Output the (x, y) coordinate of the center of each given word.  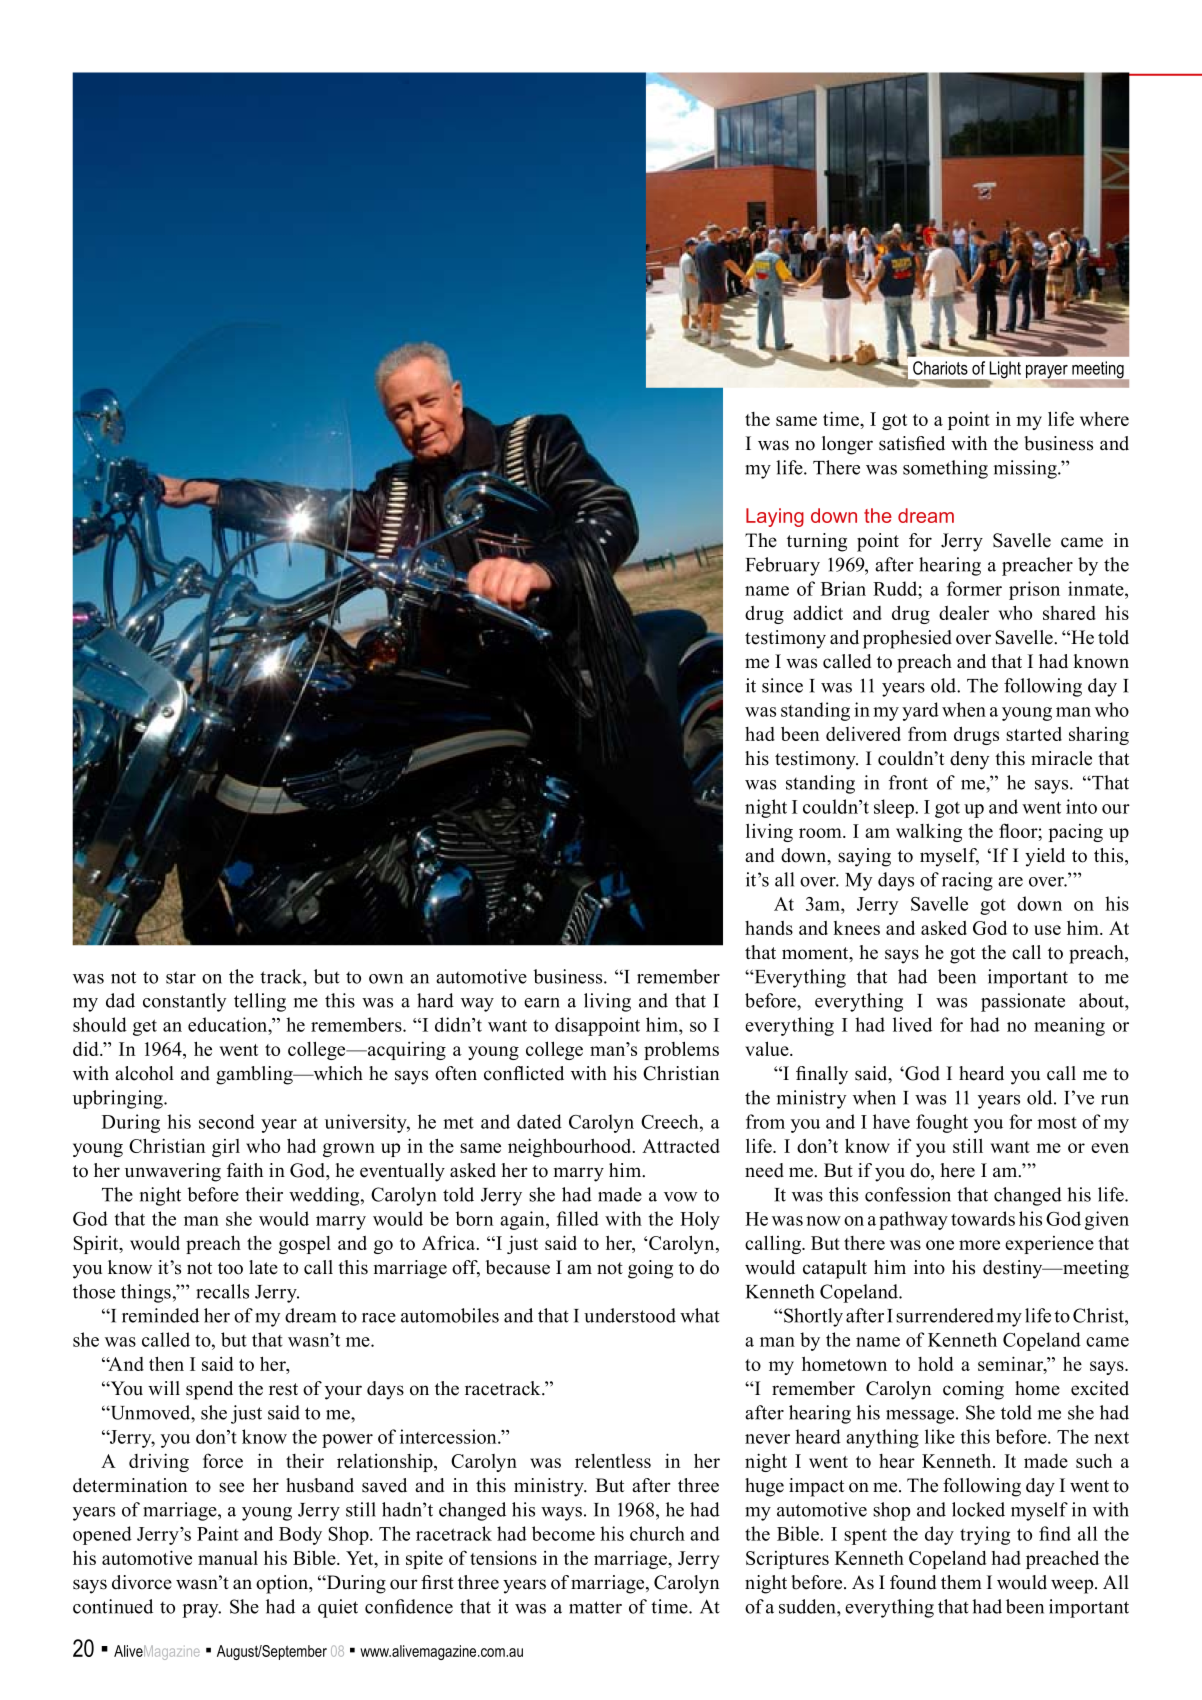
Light (1004, 371)
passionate (1023, 1002)
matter (595, 1607)
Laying (775, 517)
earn (542, 1003)
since (782, 685)
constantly (185, 1002)
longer (847, 445)
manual (228, 1558)
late (263, 1267)
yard (920, 711)
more (979, 1245)
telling (260, 1002)
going (650, 1269)
